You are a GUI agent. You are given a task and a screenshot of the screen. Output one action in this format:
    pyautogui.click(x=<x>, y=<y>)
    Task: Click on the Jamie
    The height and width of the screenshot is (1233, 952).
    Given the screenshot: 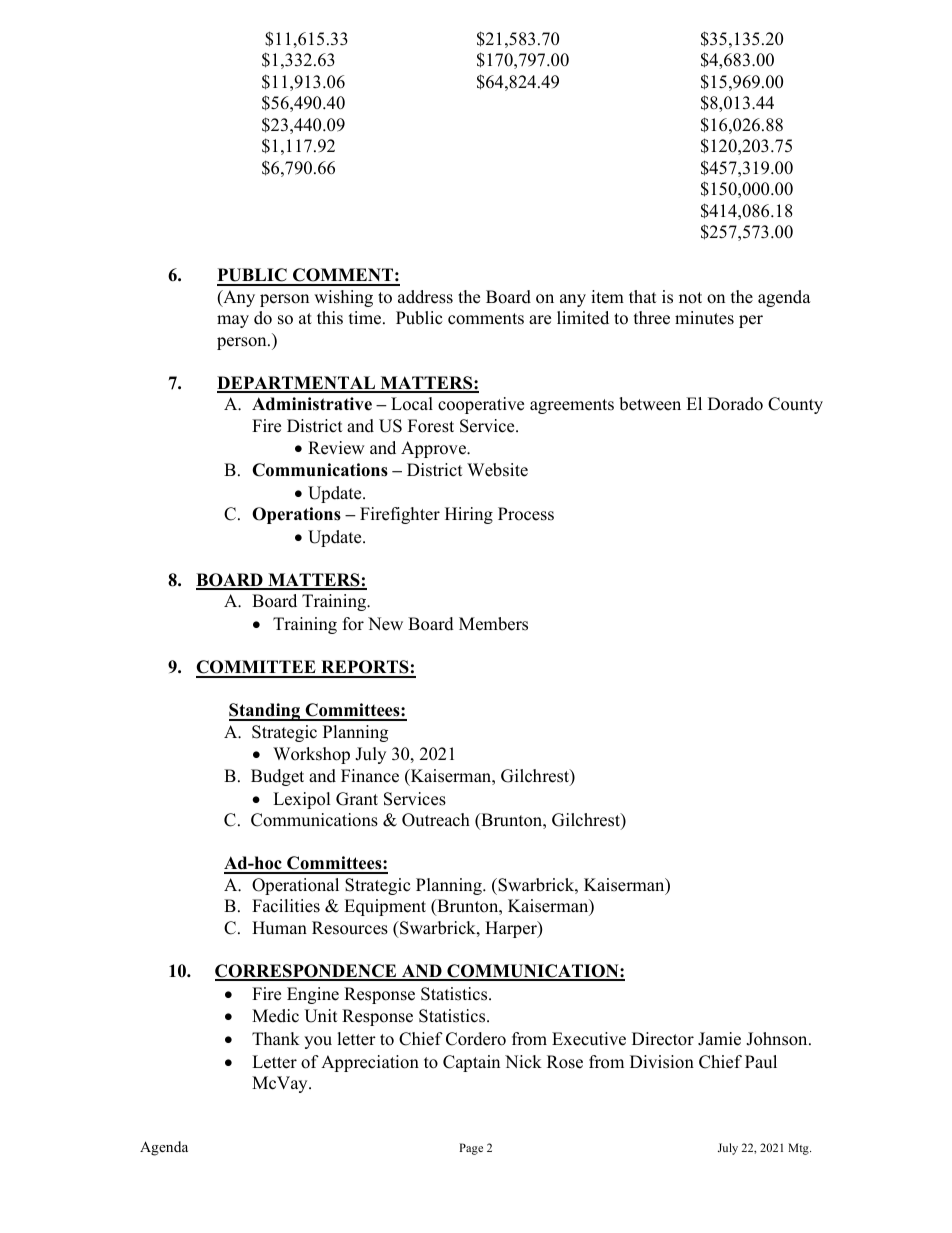 What is the action you would take?
    pyautogui.click(x=719, y=1039)
